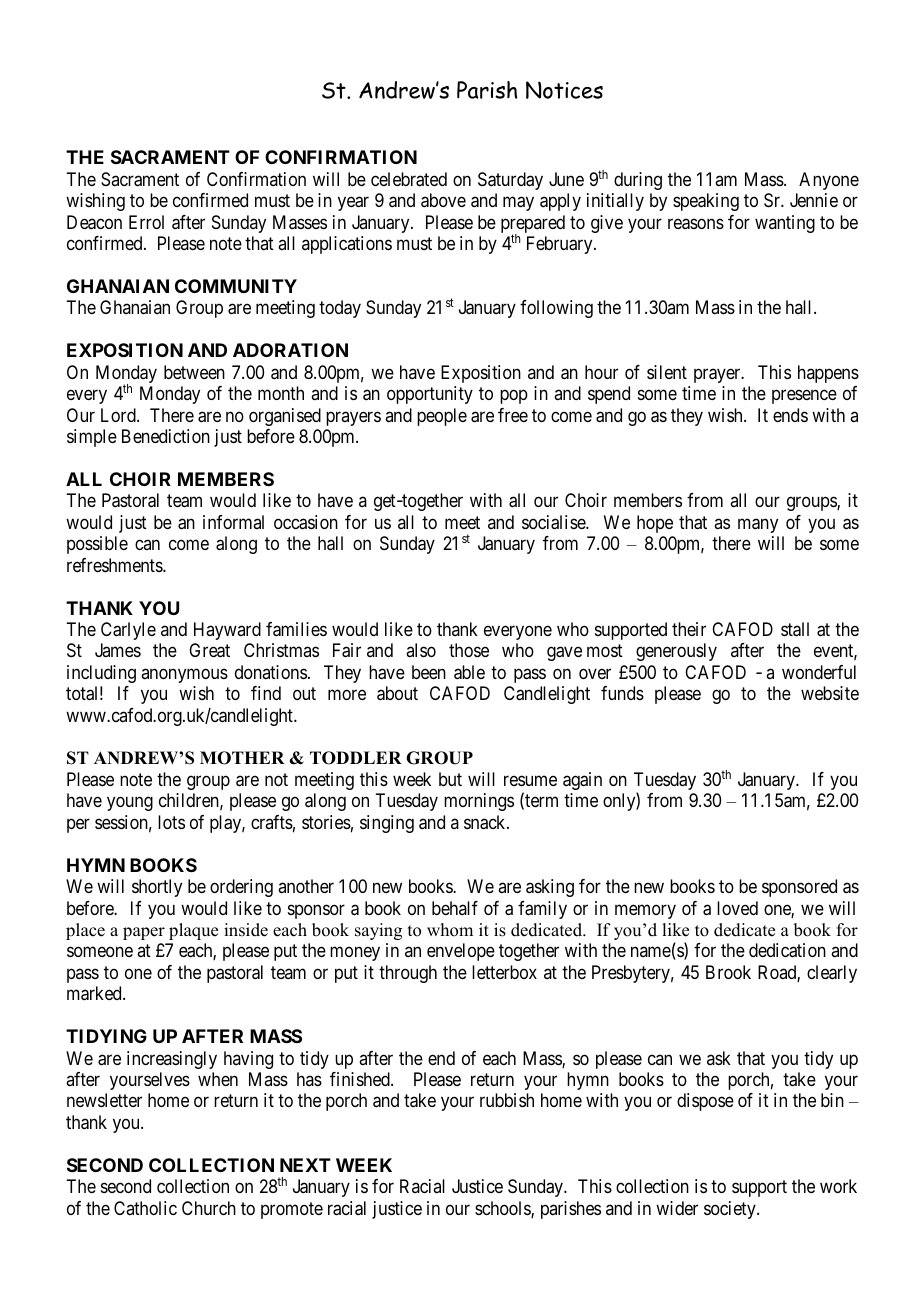 This image has width=924, height=1308. Describe the element at coordinates (171, 822) in the image. I see `lots` at that location.
